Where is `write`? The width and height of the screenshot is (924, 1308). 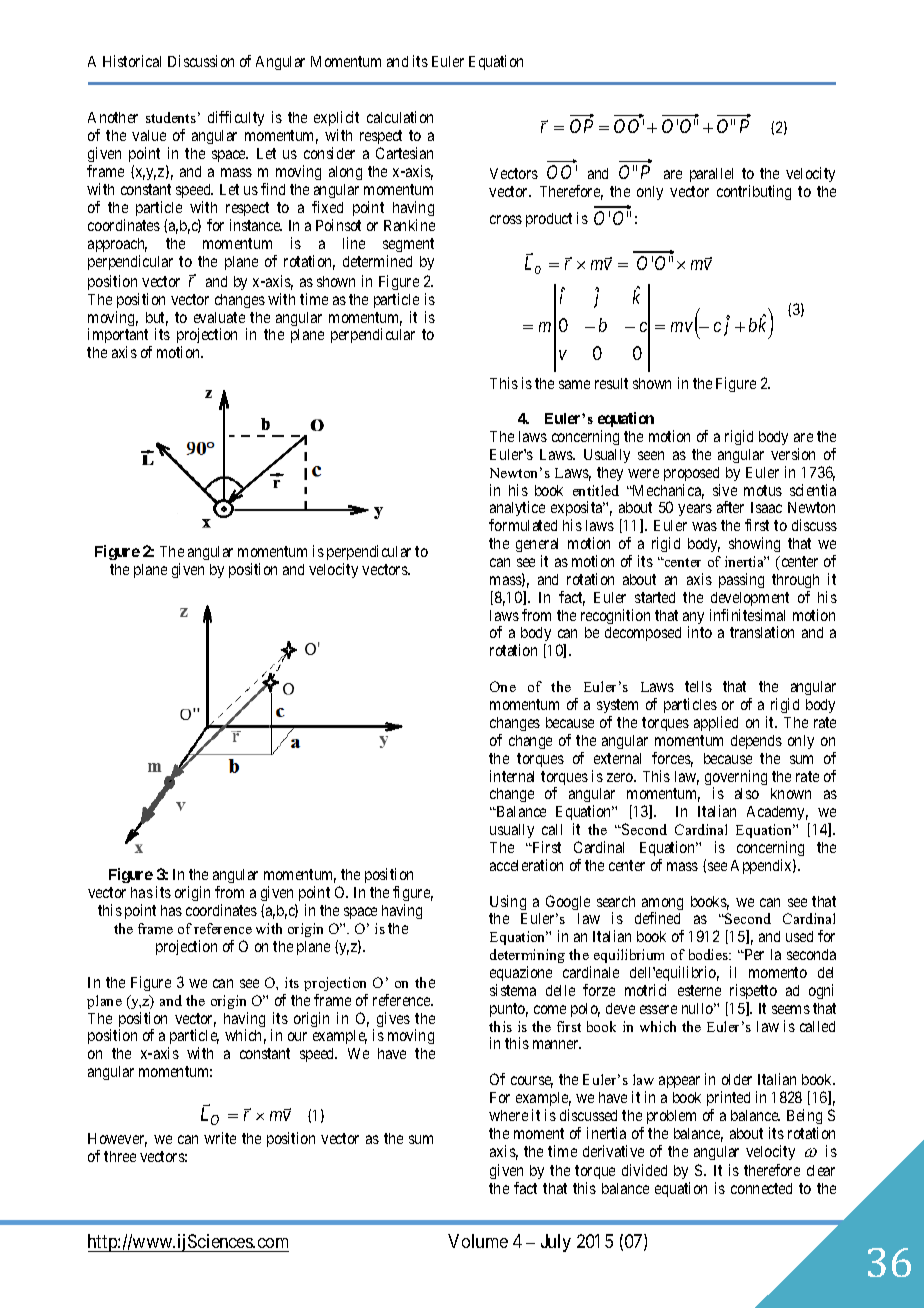 write is located at coordinates (220, 1138).
